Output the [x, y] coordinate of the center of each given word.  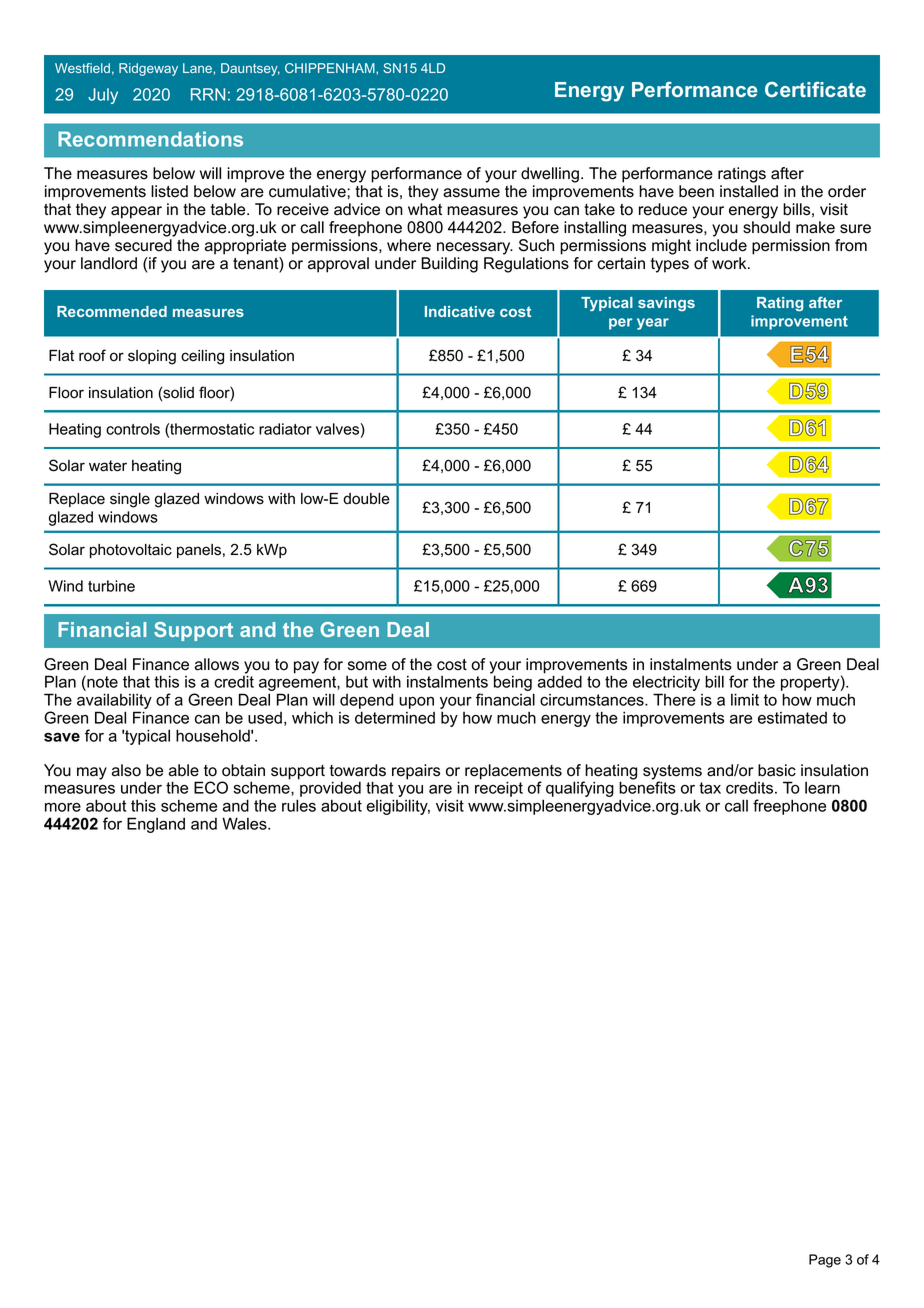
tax [710, 788]
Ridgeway [148, 69]
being [514, 684]
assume [471, 193]
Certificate [815, 89]
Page [825, 1261]
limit [745, 699]
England [156, 825]
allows [217, 664]
